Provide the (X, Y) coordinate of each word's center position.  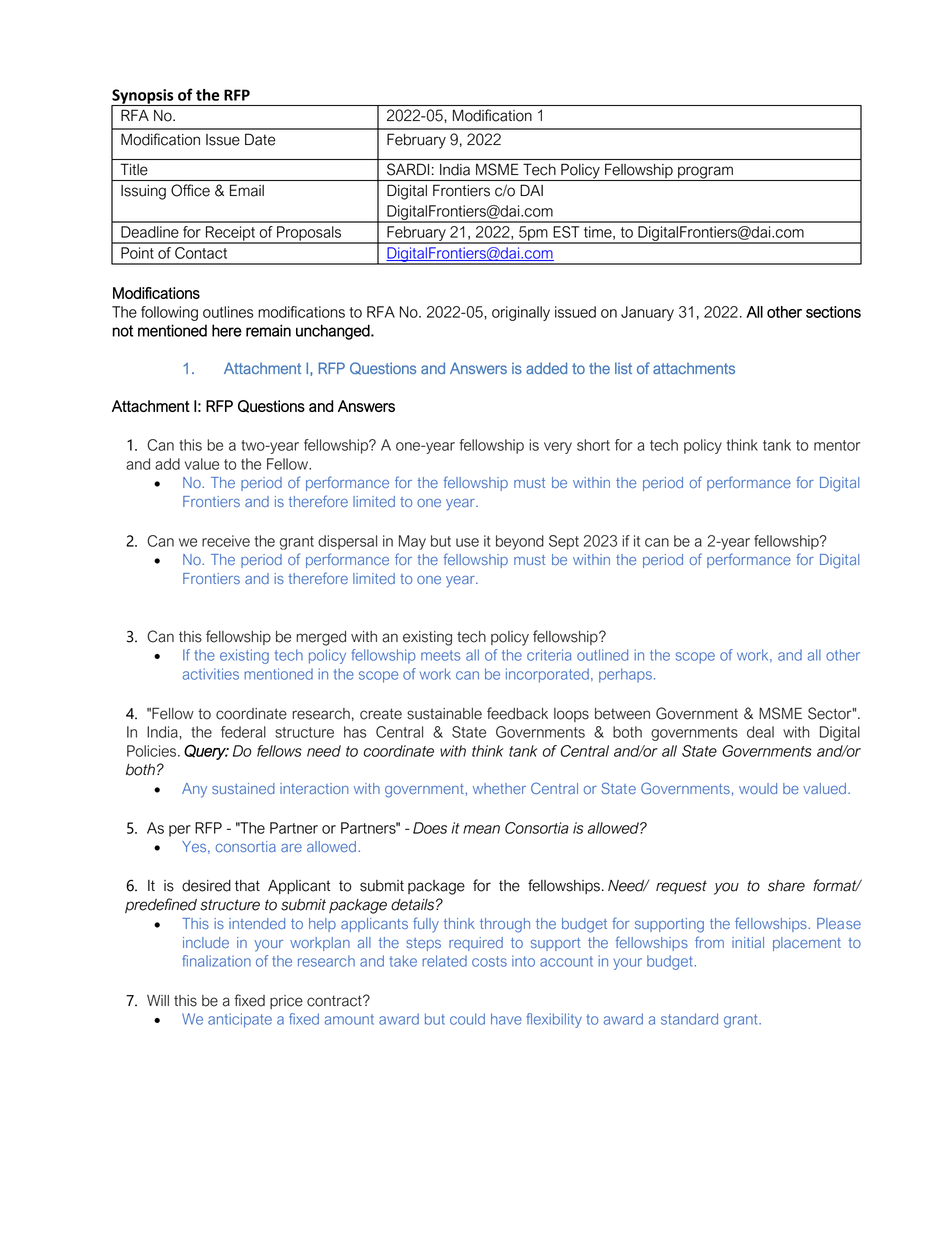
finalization (216, 961)
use (467, 542)
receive (226, 541)
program (705, 173)
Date (260, 139)
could (467, 1019)
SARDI (408, 169)
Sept (564, 542)
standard (689, 1019)
